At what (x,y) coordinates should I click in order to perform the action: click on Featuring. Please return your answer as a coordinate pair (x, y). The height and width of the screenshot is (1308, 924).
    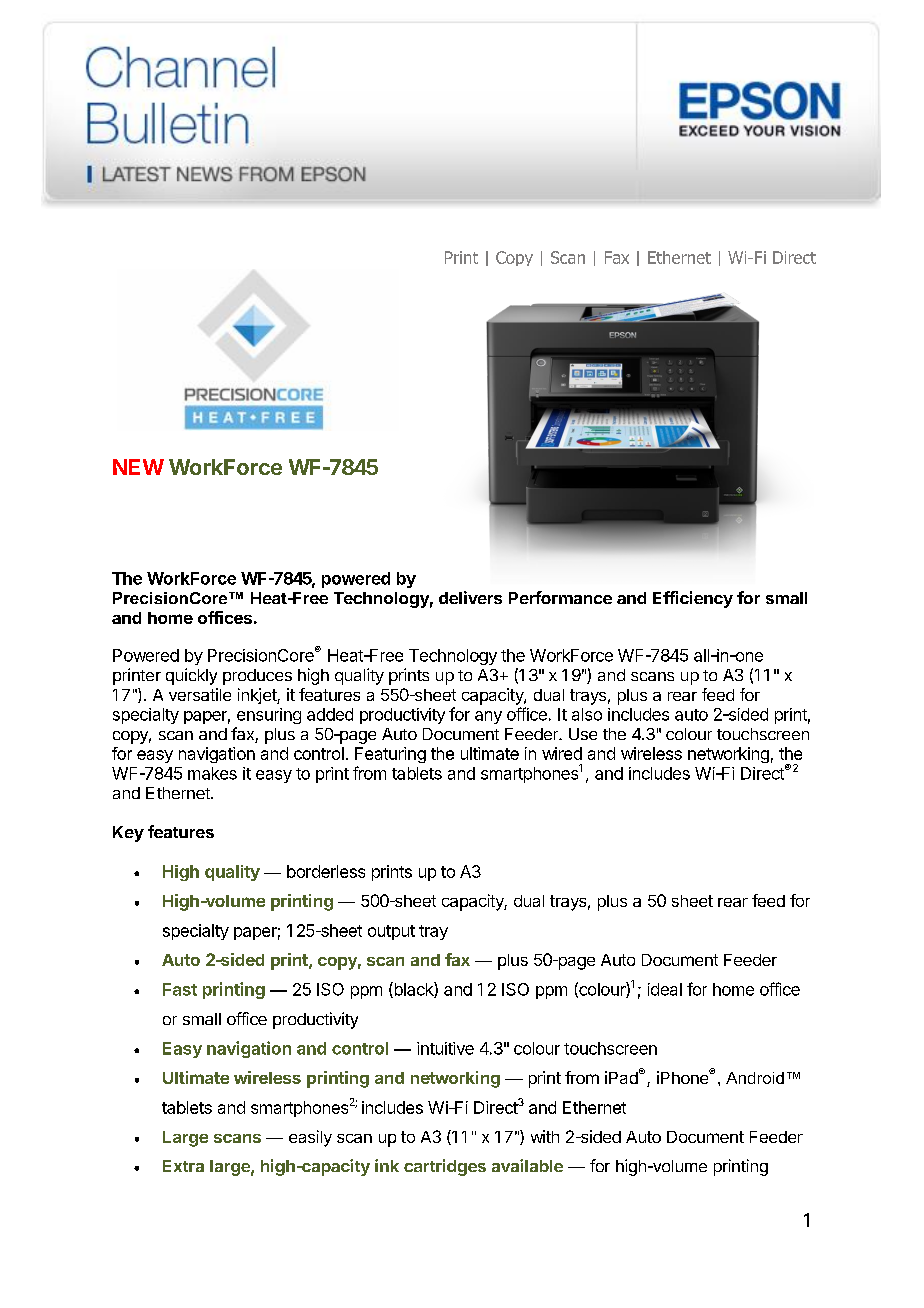
    Looking at the image, I should click on (390, 755).
